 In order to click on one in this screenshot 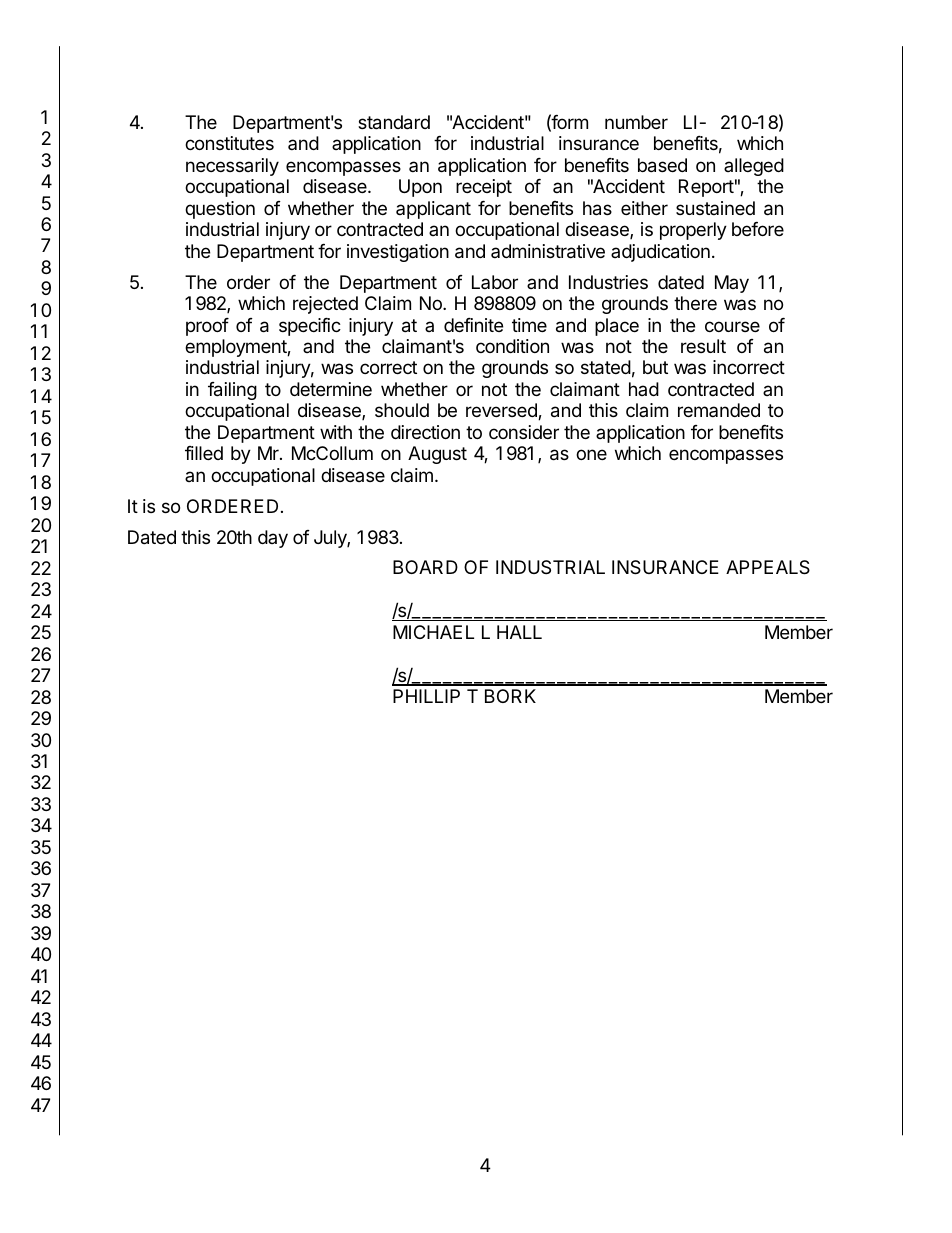, I will do `click(591, 454)`.
